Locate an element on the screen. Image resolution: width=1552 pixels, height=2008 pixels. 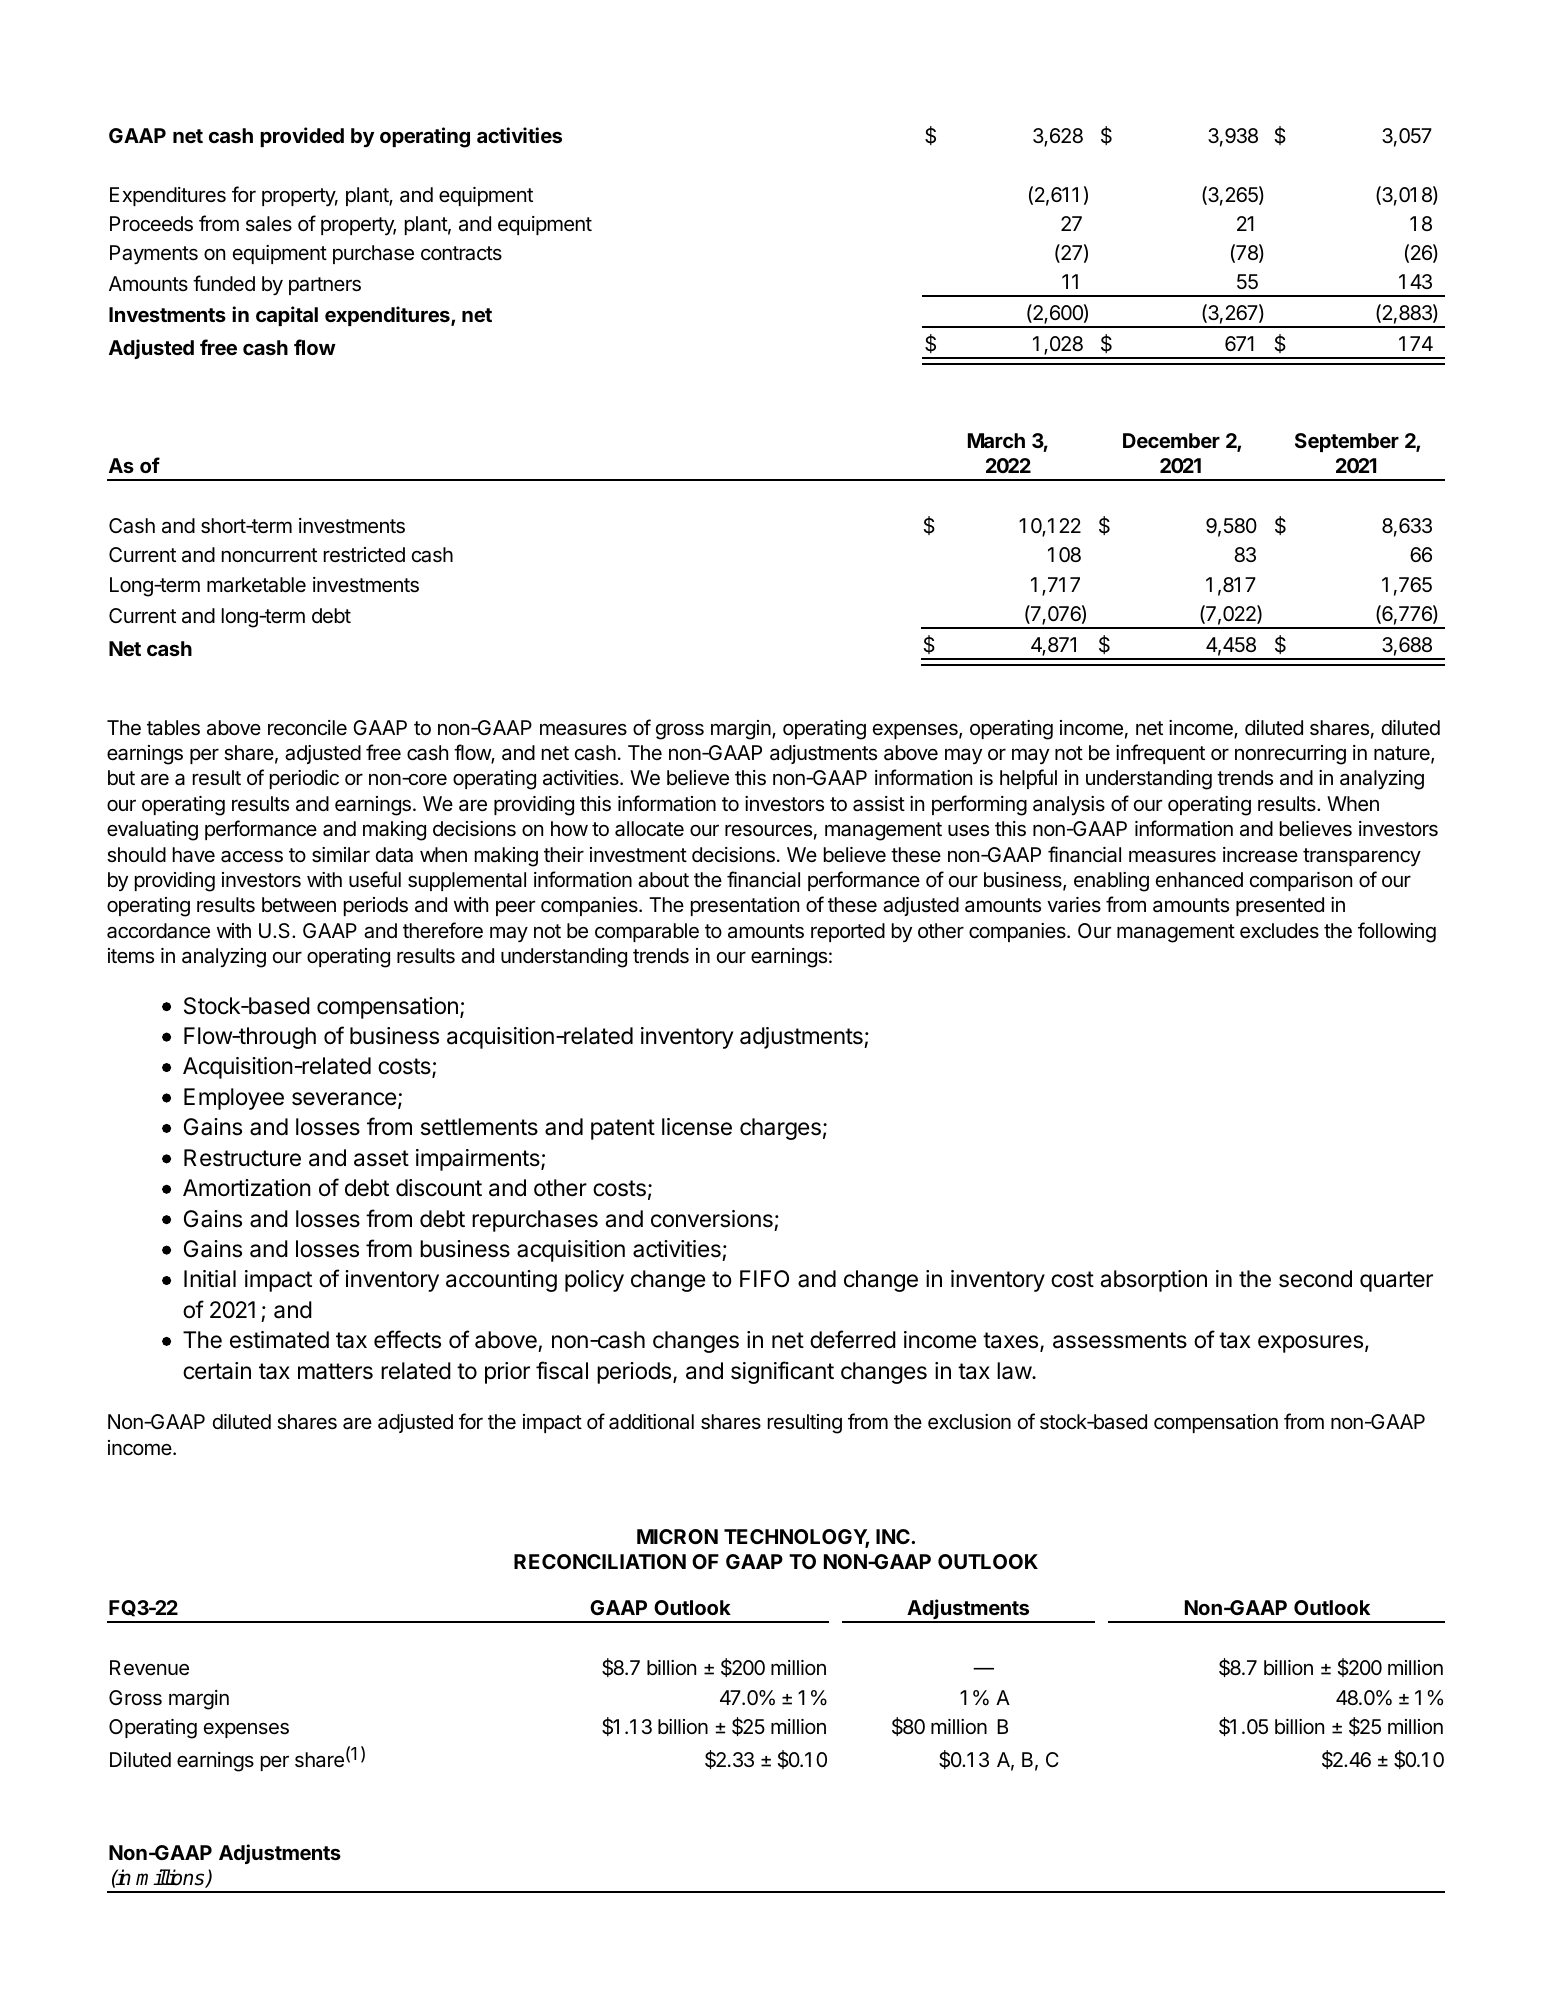
exclusion is located at coordinates (969, 1422).
